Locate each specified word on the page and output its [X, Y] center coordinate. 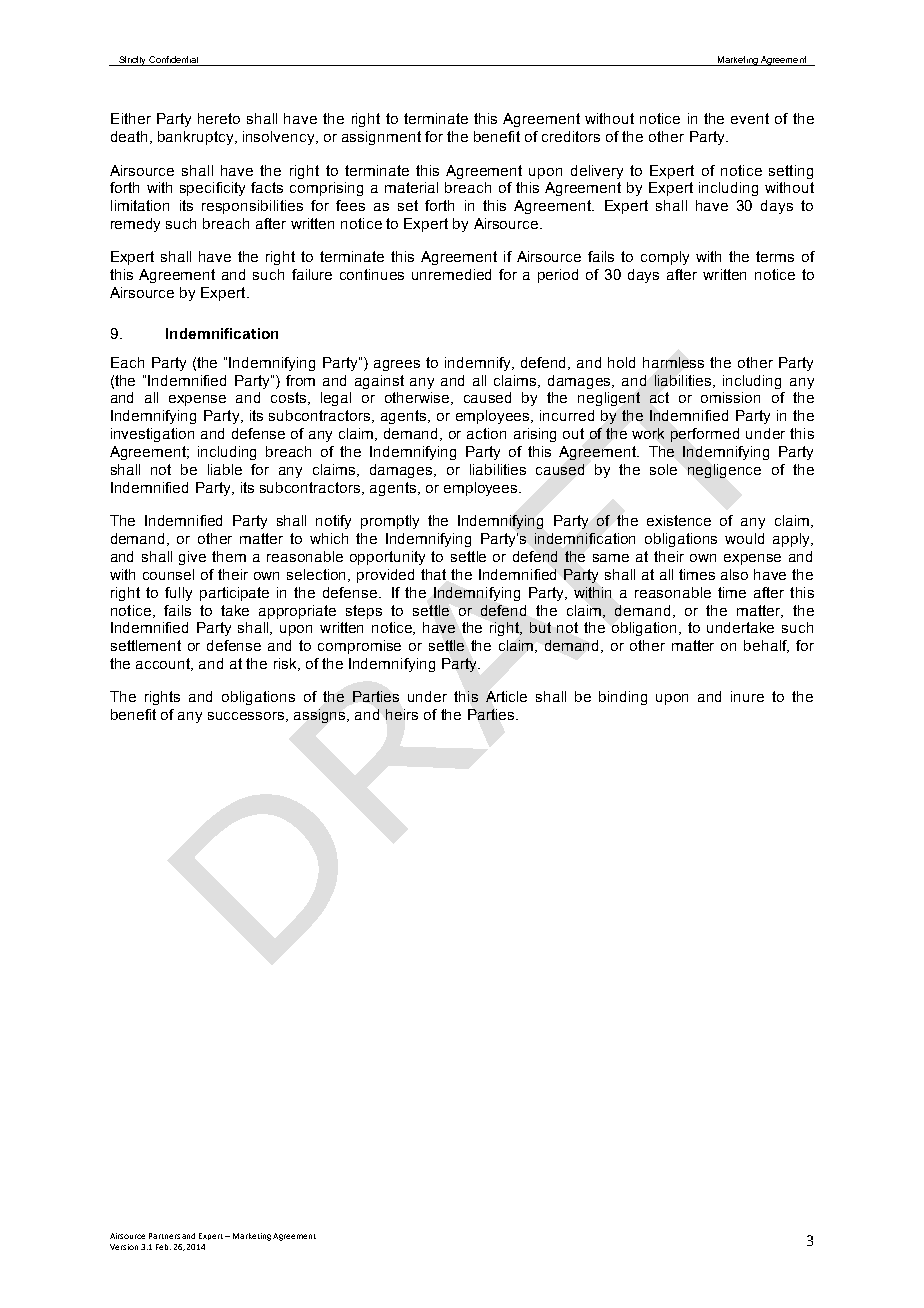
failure [312, 274]
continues [372, 274]
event [750, 118]
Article [506, 696]
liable [225, 469]
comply [665, 258]
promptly [390, 522]
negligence [724, 471]
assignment [381, 138]
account [164, 664]
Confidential [174, 61]
